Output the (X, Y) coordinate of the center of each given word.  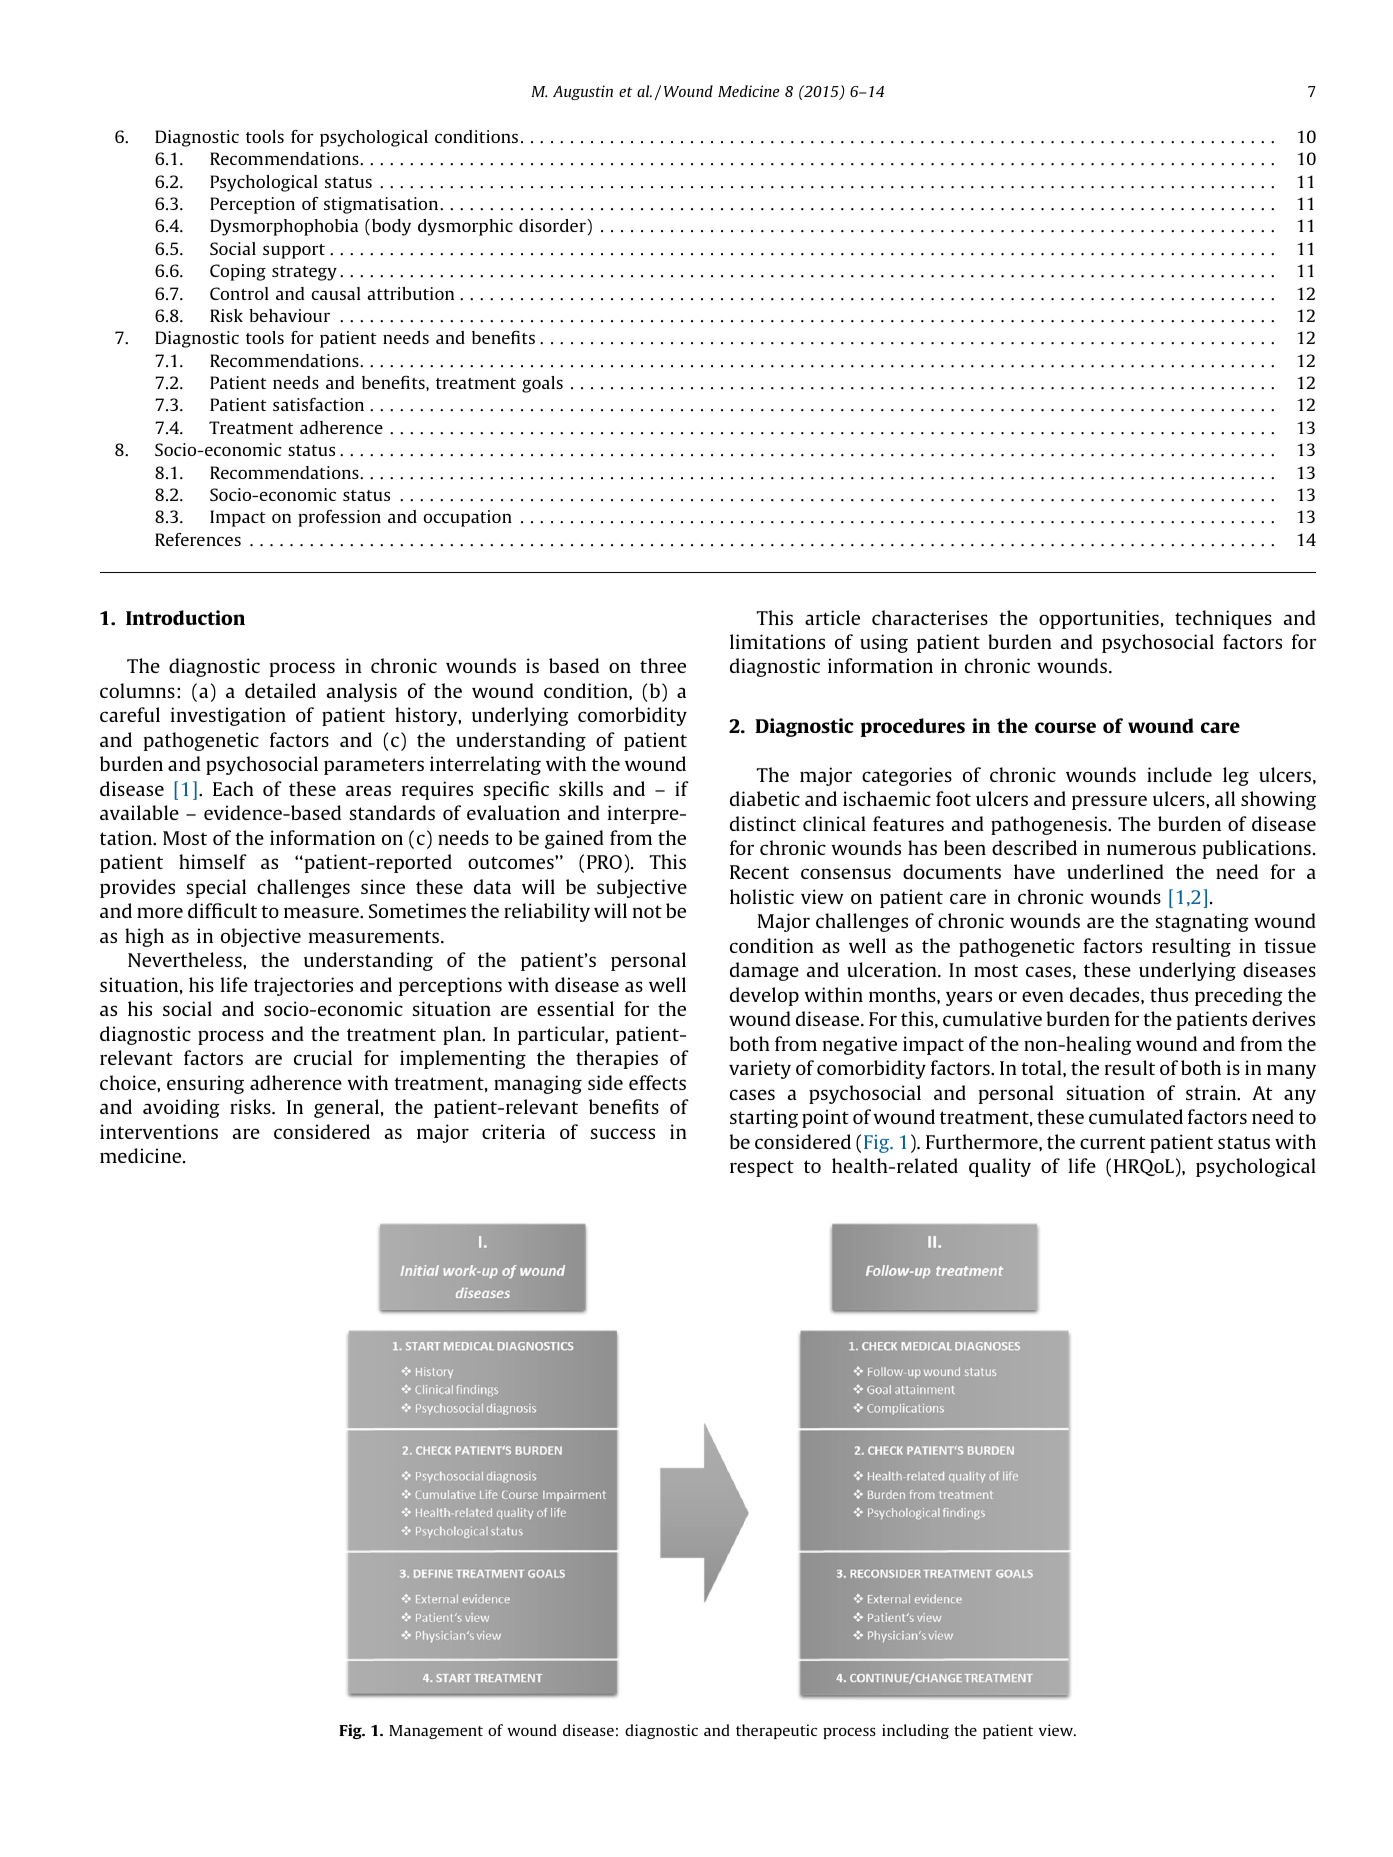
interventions (159, 1131)
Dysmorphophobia (284, 227)
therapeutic (776, 1731)
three (663, 665)
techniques (1223, 619)
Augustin (583, 92)
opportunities (1099, 619)
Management (436, 1732)
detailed (280, 690)
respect (762, 1168)
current (1112, 1142)
